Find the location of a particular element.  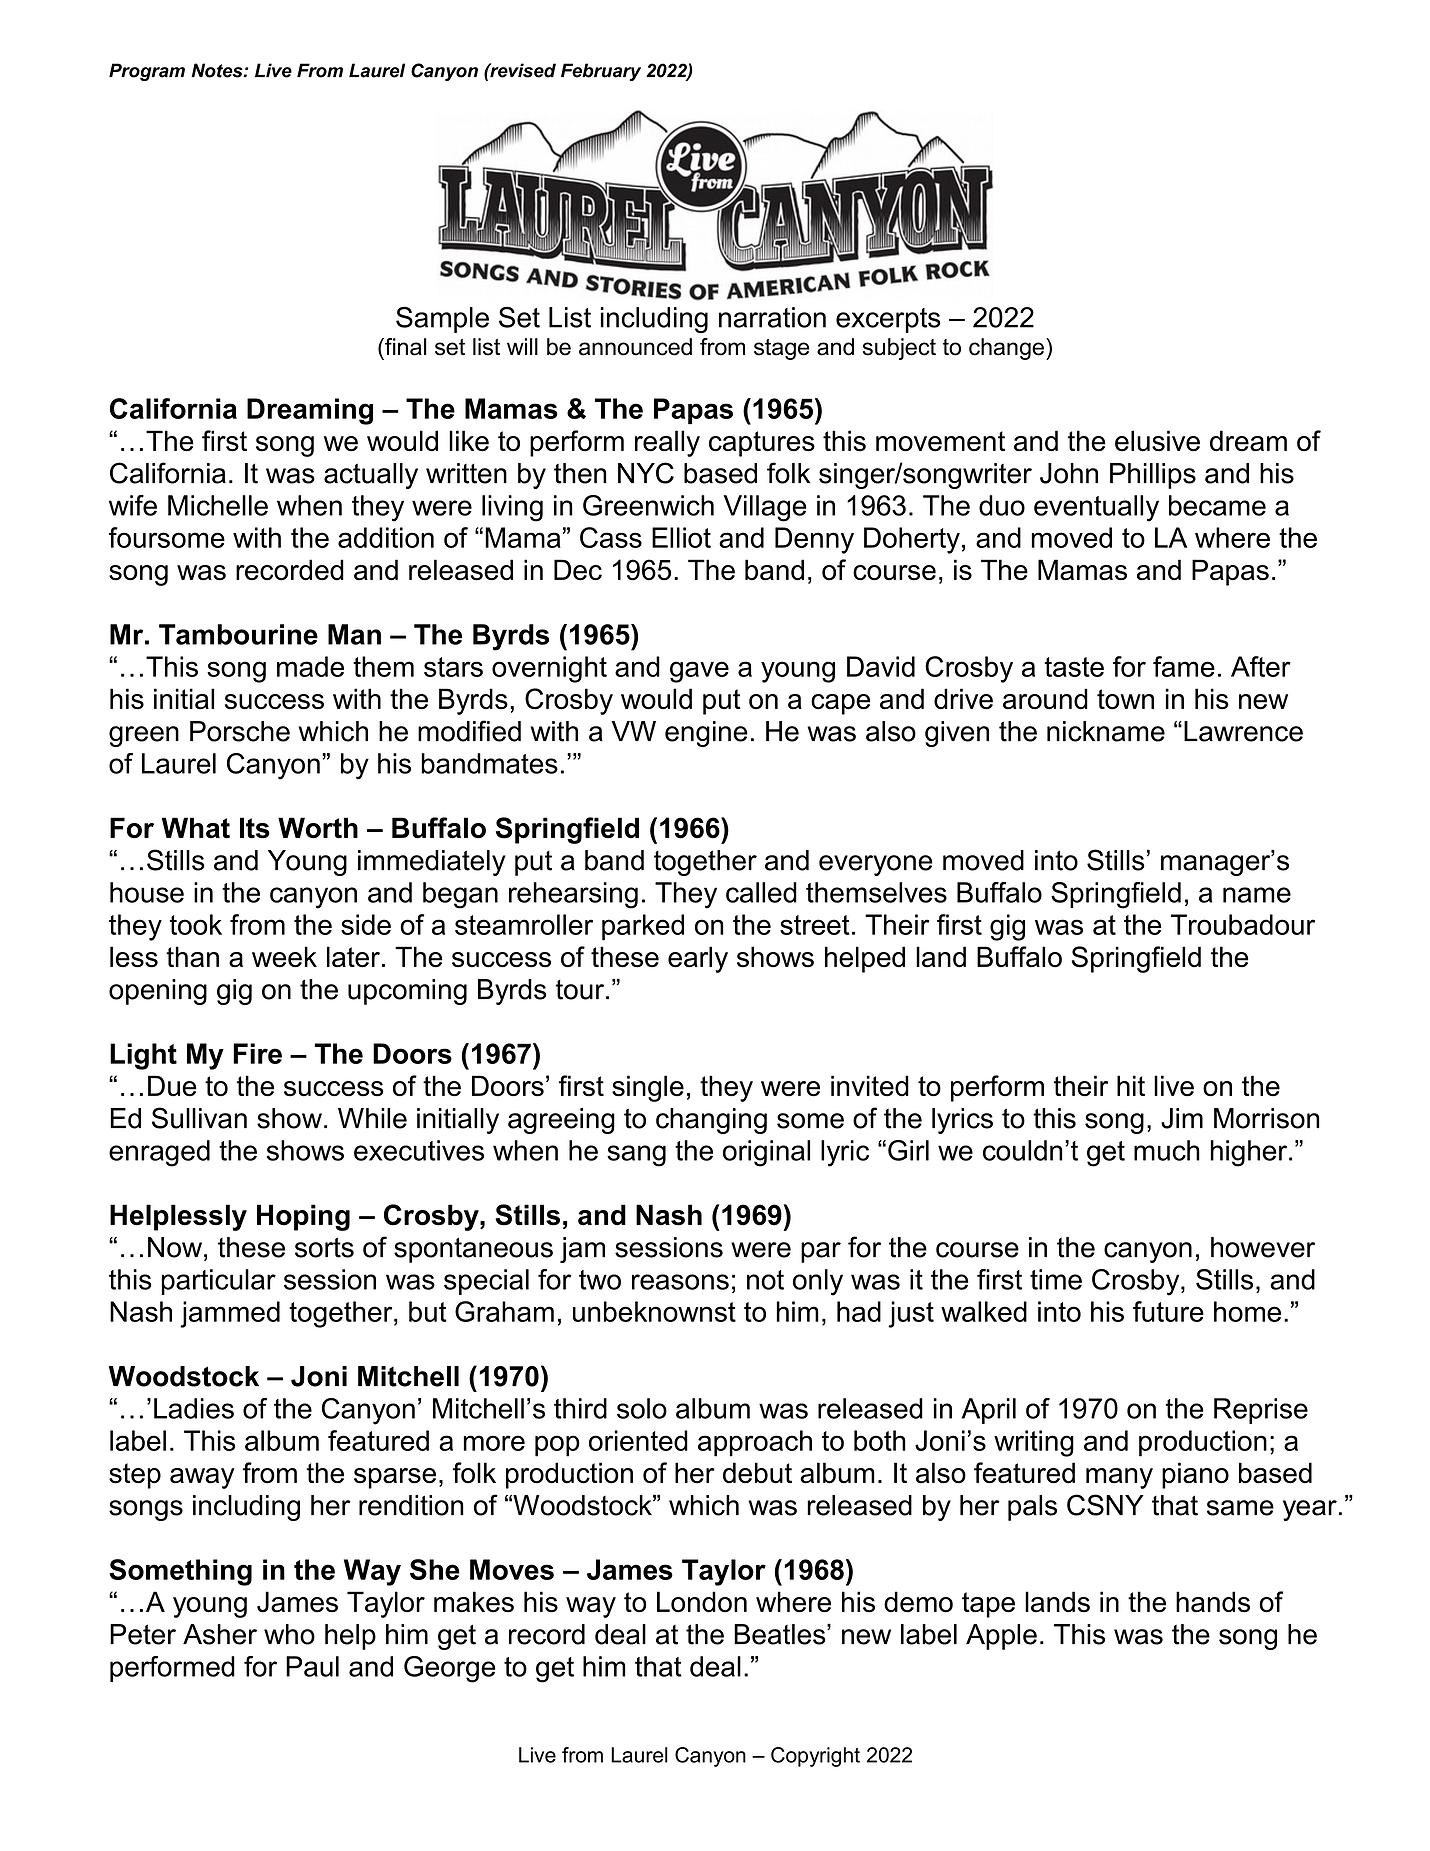

much is located at coordinates (1167, 1150).
